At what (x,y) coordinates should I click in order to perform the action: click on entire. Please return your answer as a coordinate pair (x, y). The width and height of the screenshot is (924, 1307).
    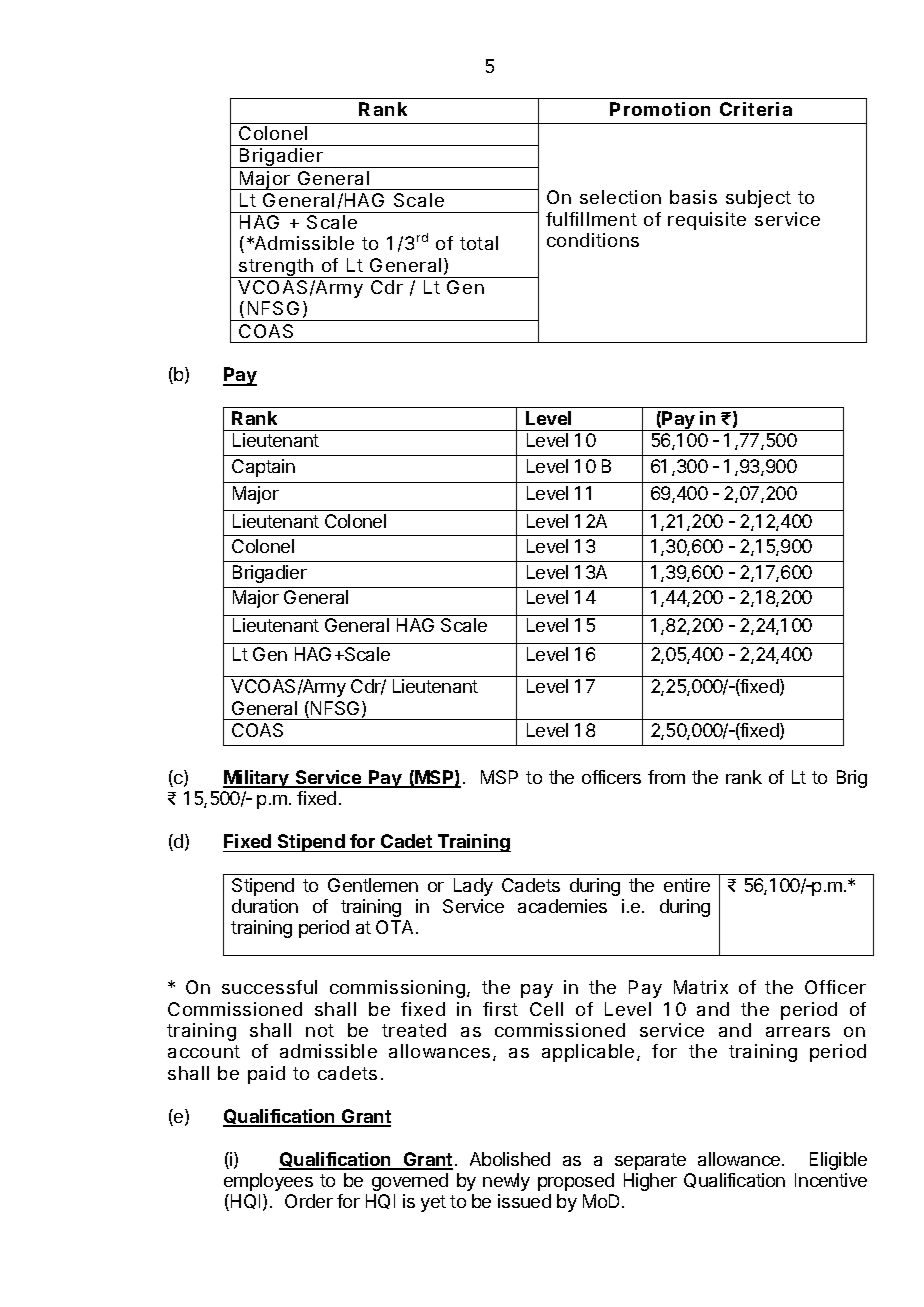
    Looking at the image, I should click on (687, 885).
